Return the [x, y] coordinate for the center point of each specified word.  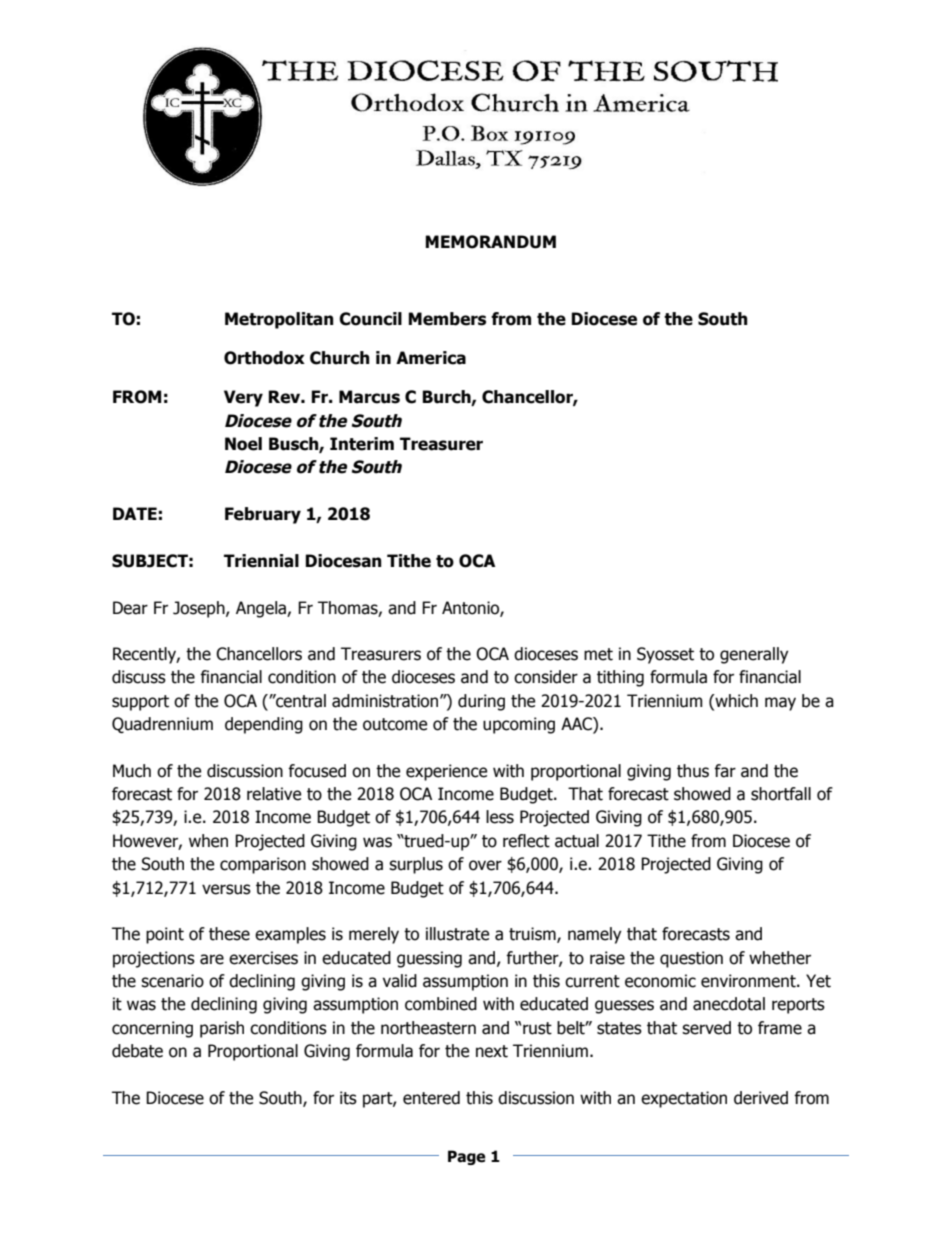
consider [546, 677]
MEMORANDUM [490, 242]
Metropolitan [279, 320]
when [208, 841]
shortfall [781, 794]
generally [754, 655]
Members [447, 319]
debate [137, 1051]
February [263, 515]
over [485, 865]
